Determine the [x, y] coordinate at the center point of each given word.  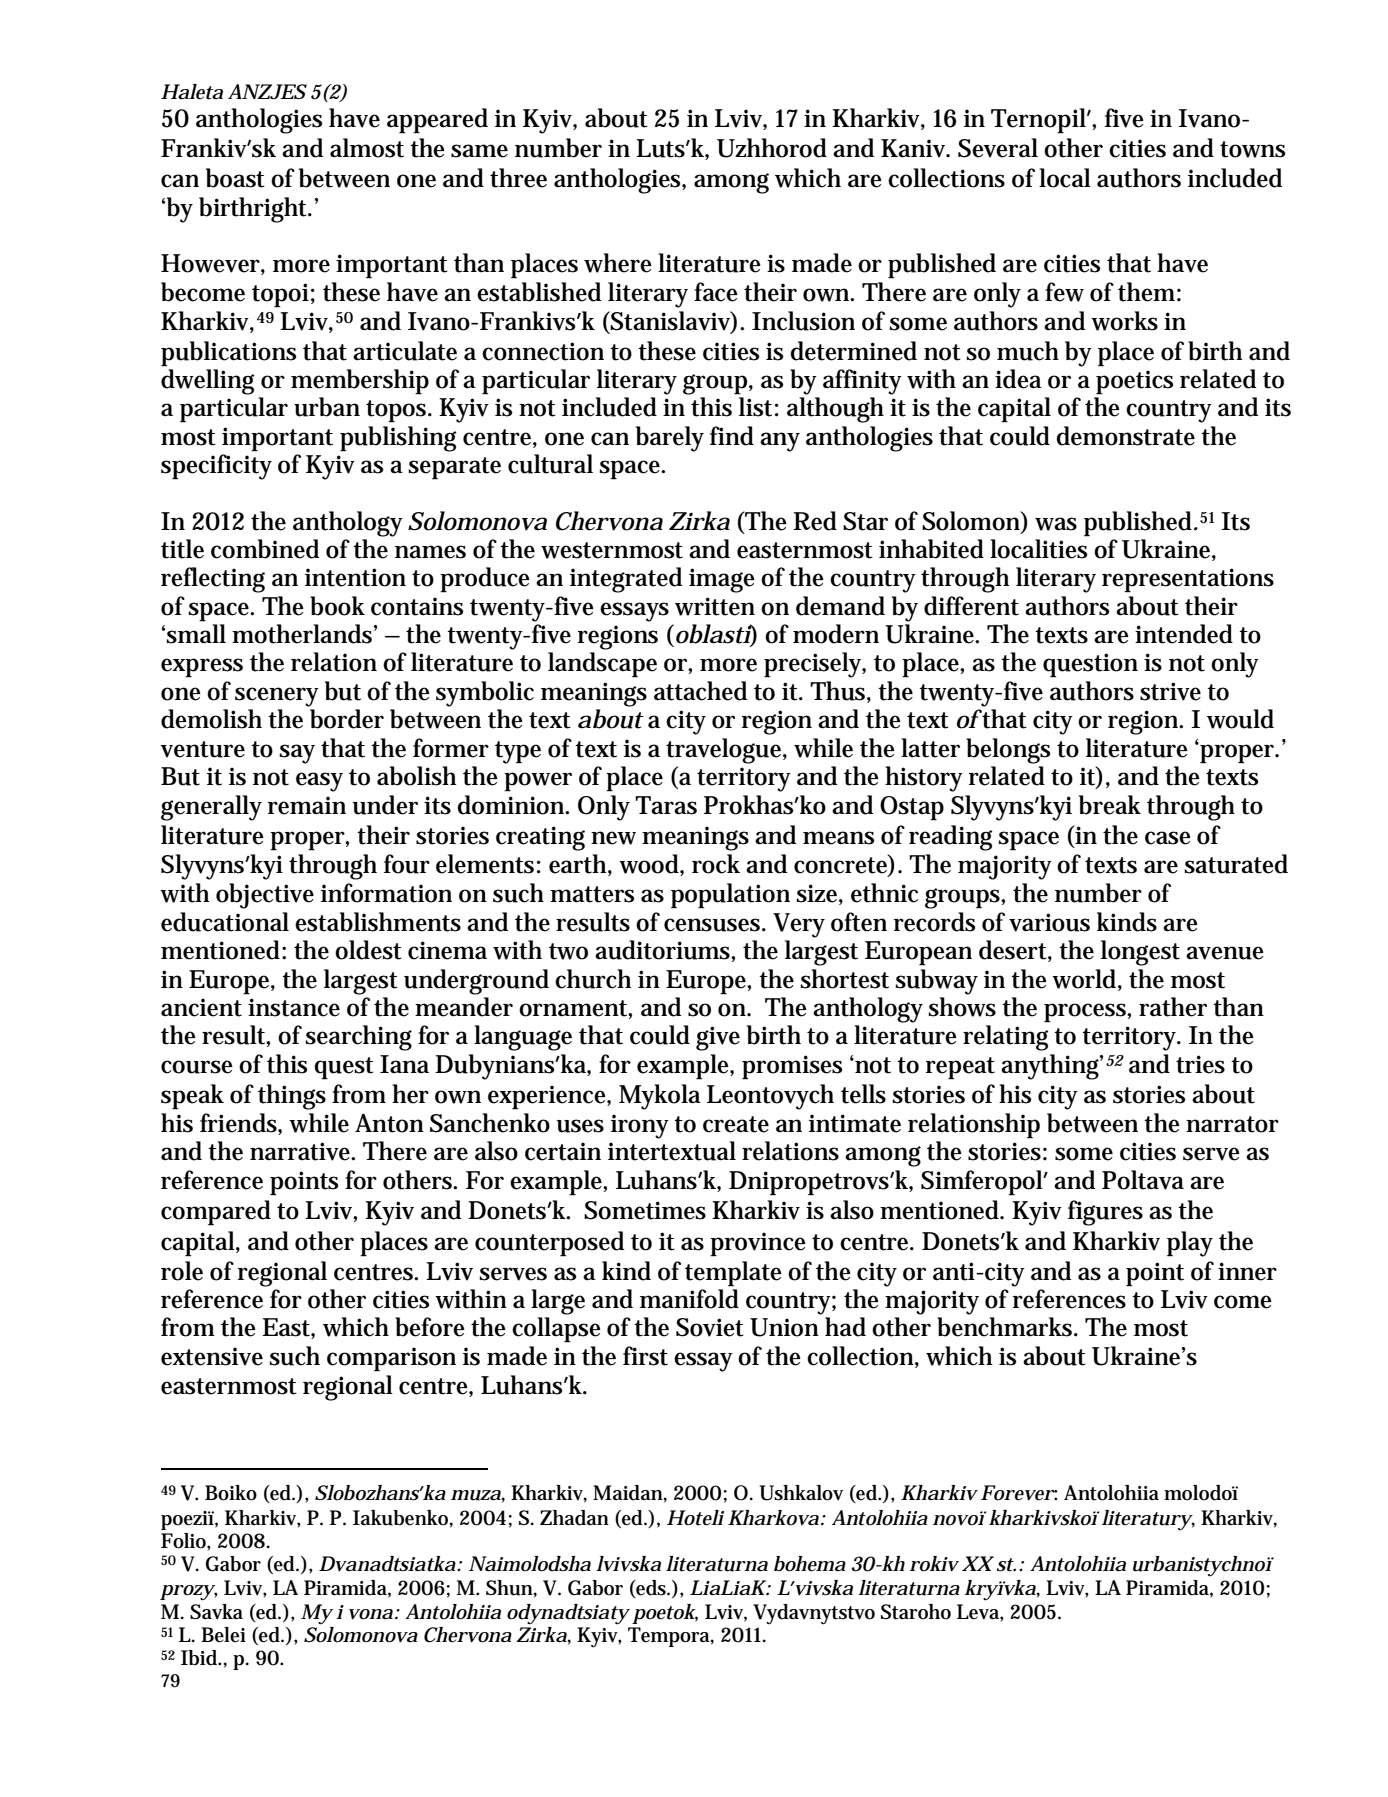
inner [1247, 1271]
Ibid [201, 1658]
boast [235, 178]
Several [998, 148]
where [618, 263]
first [645, 1356]
